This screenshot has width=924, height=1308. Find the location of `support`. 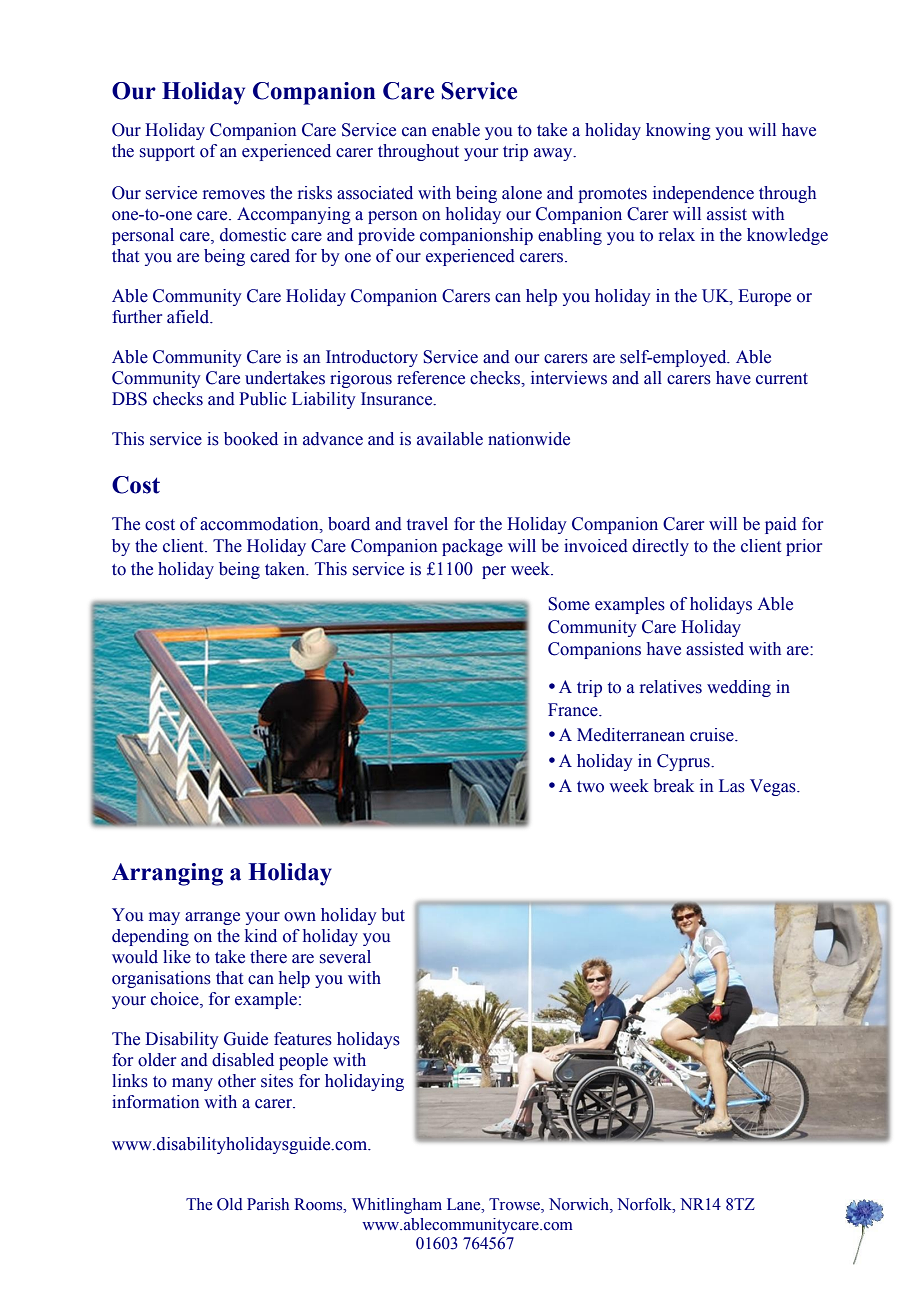

support is located at coordinates (167, 153).
